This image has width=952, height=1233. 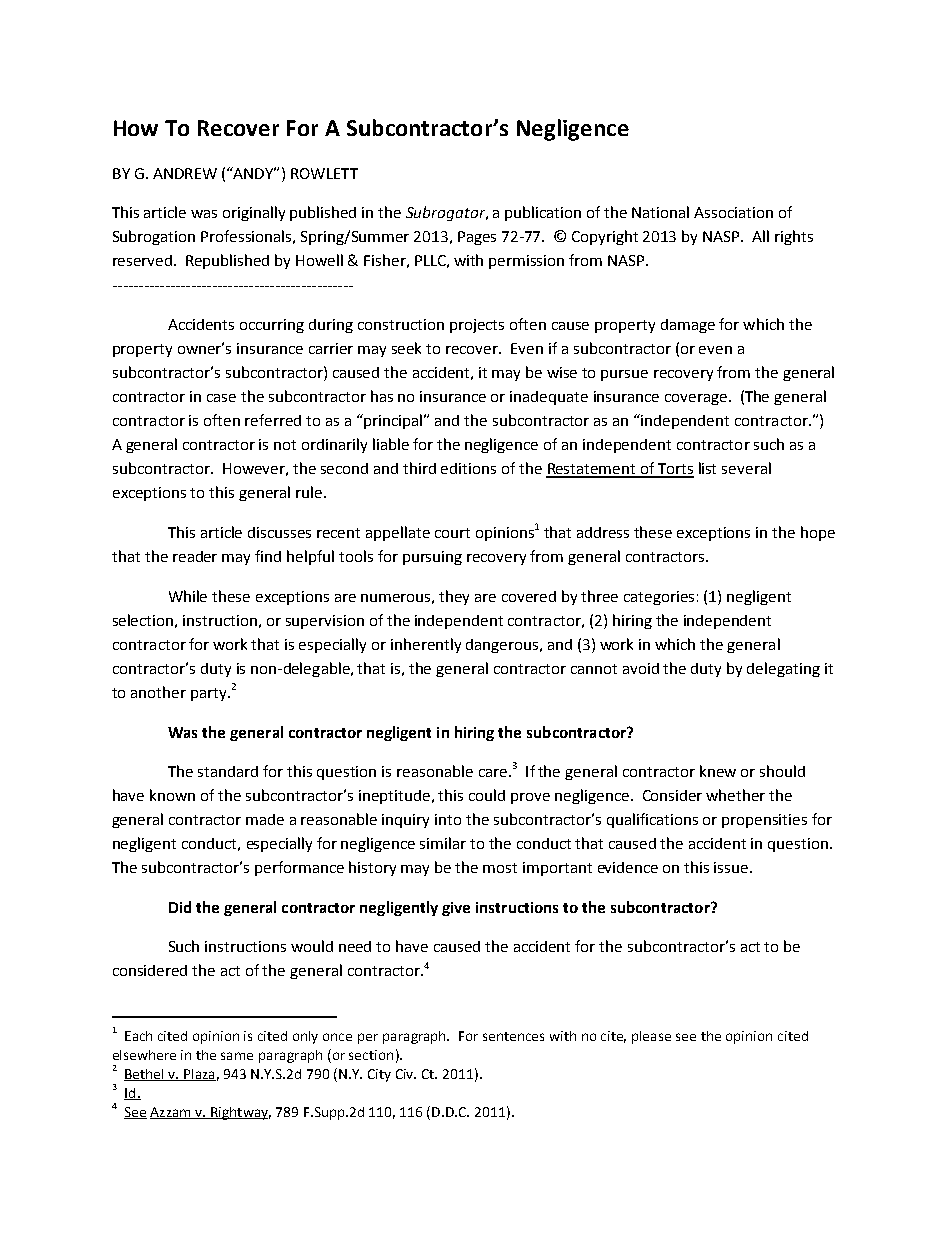 What do you see at coordinates (254, 213) in the image?
I see `originally` at bounding box center [254, 213].
